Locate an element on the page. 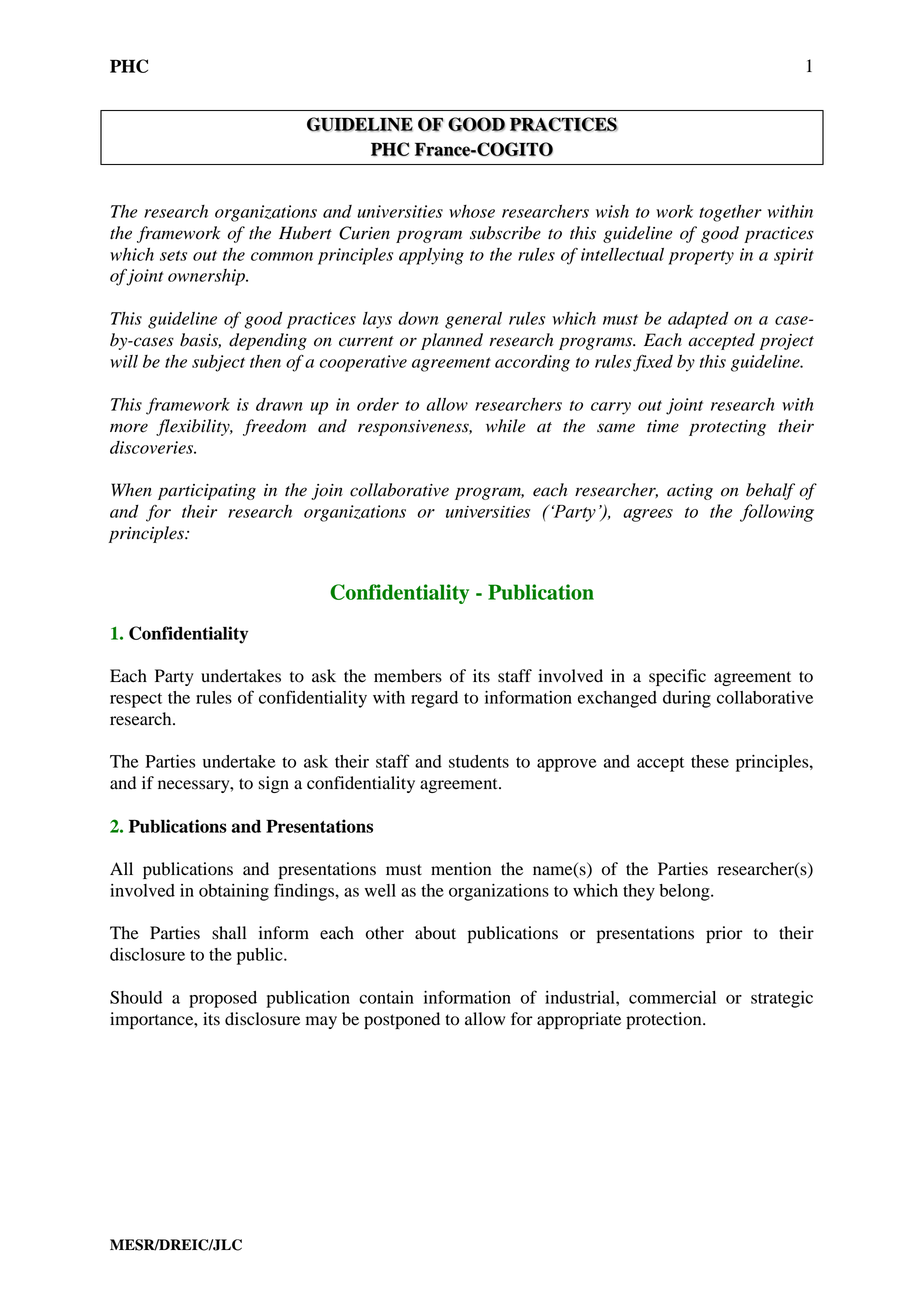 Image resolution: width=924 pixels, height=1308 pixels. respect is located at coordinates (136, 700).
